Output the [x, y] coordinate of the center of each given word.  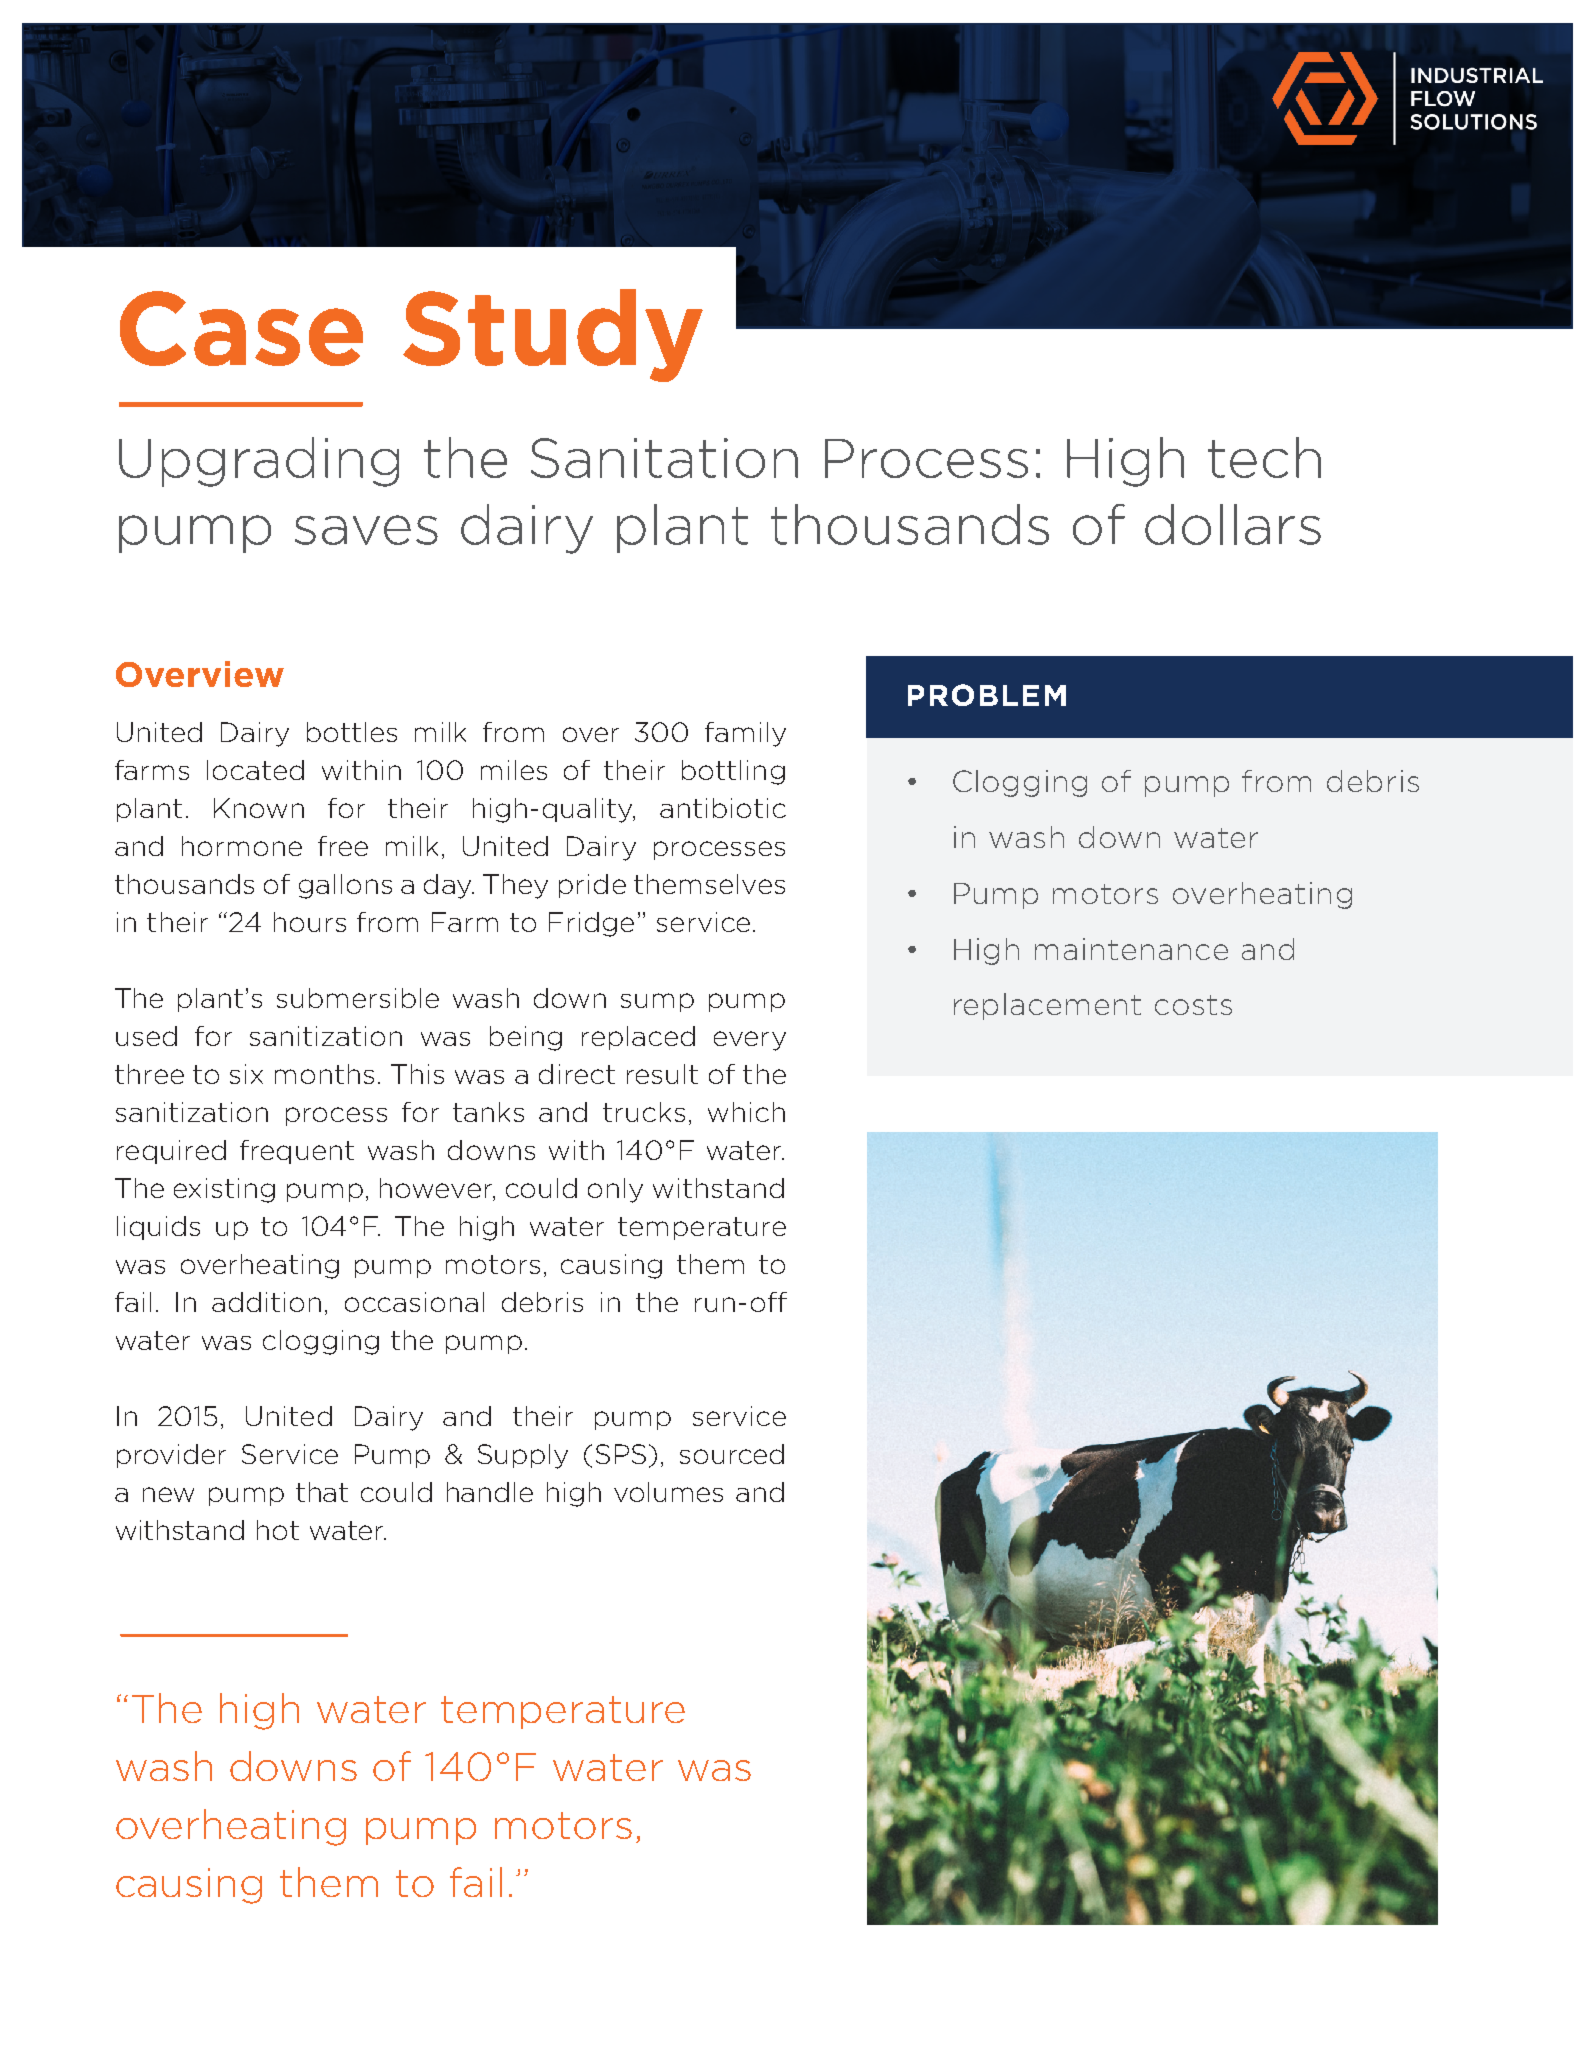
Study [553, 335]
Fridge [591, 924]
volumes [668, 1492]
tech [1264, 457]
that [322, 1492]
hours [310, 922]
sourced [732, 1454]
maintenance [1131, 949]
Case [241, 328]
